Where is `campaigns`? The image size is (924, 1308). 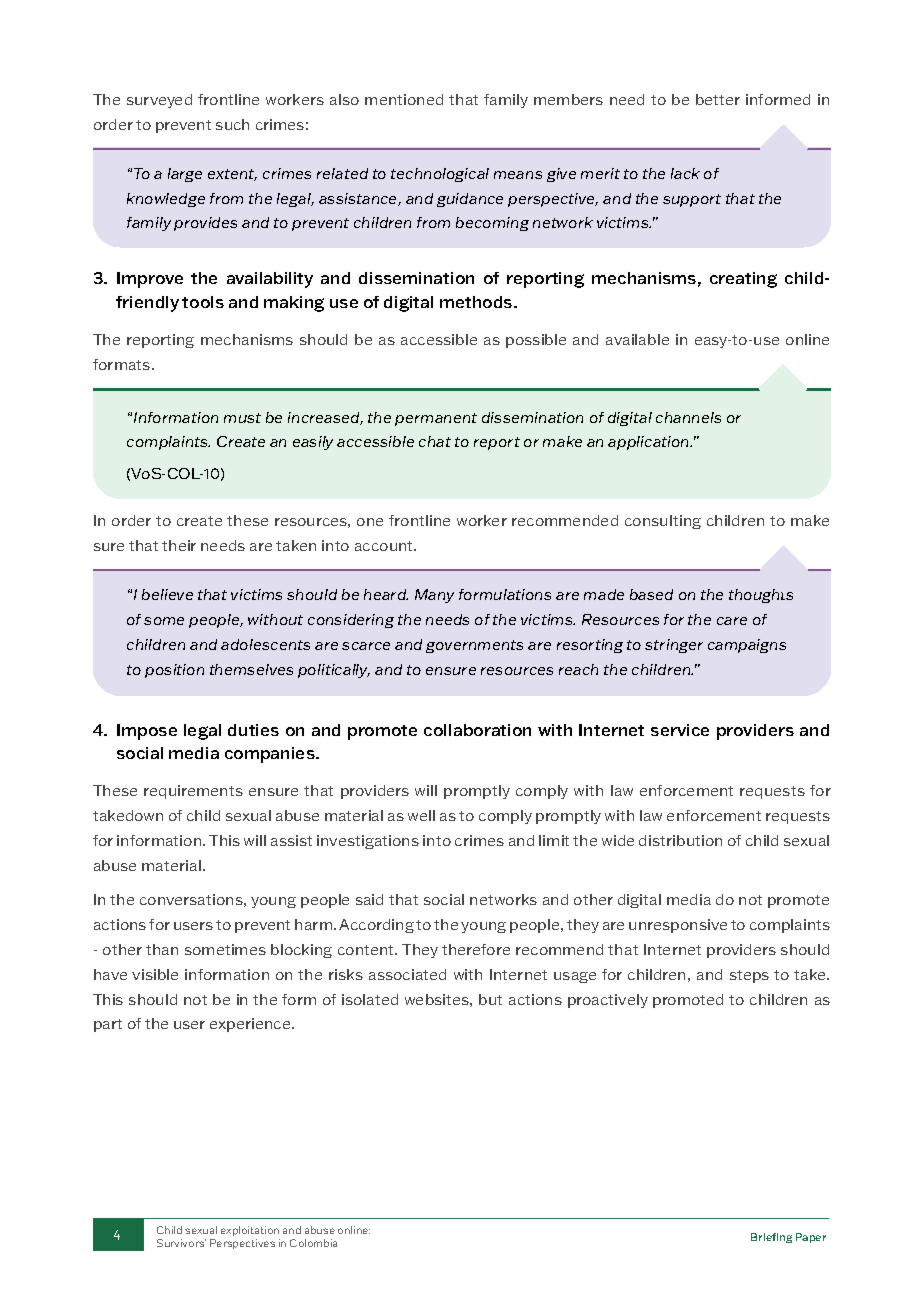
campaigns is located at coordinates (747, 646).
